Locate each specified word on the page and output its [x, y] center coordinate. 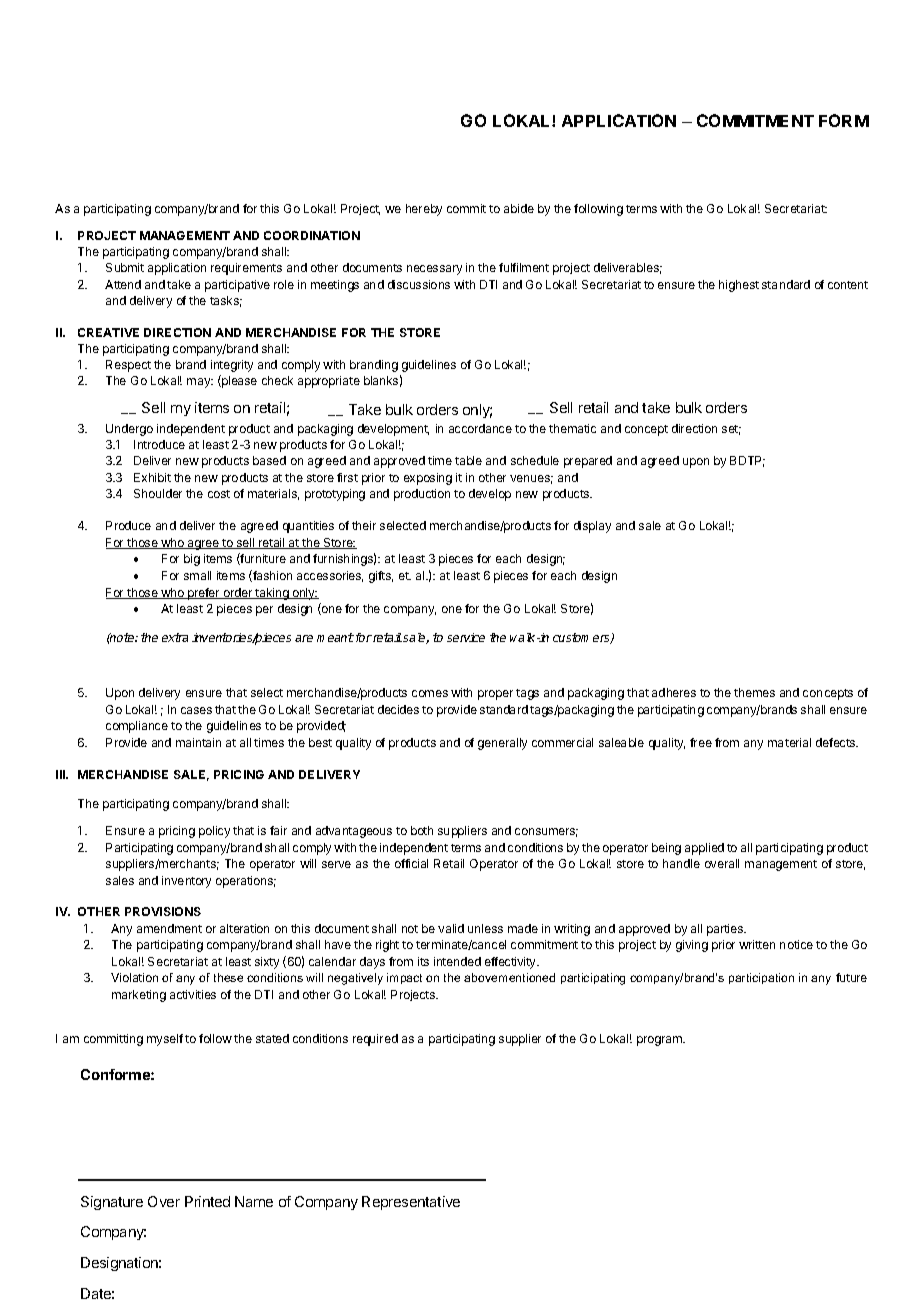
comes [430, 693]
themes [754, 692]
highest [739, 286]
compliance [137, 727]
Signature [112, 1203]
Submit [125, 267]
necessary [434, 270]
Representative [411, 1203]
